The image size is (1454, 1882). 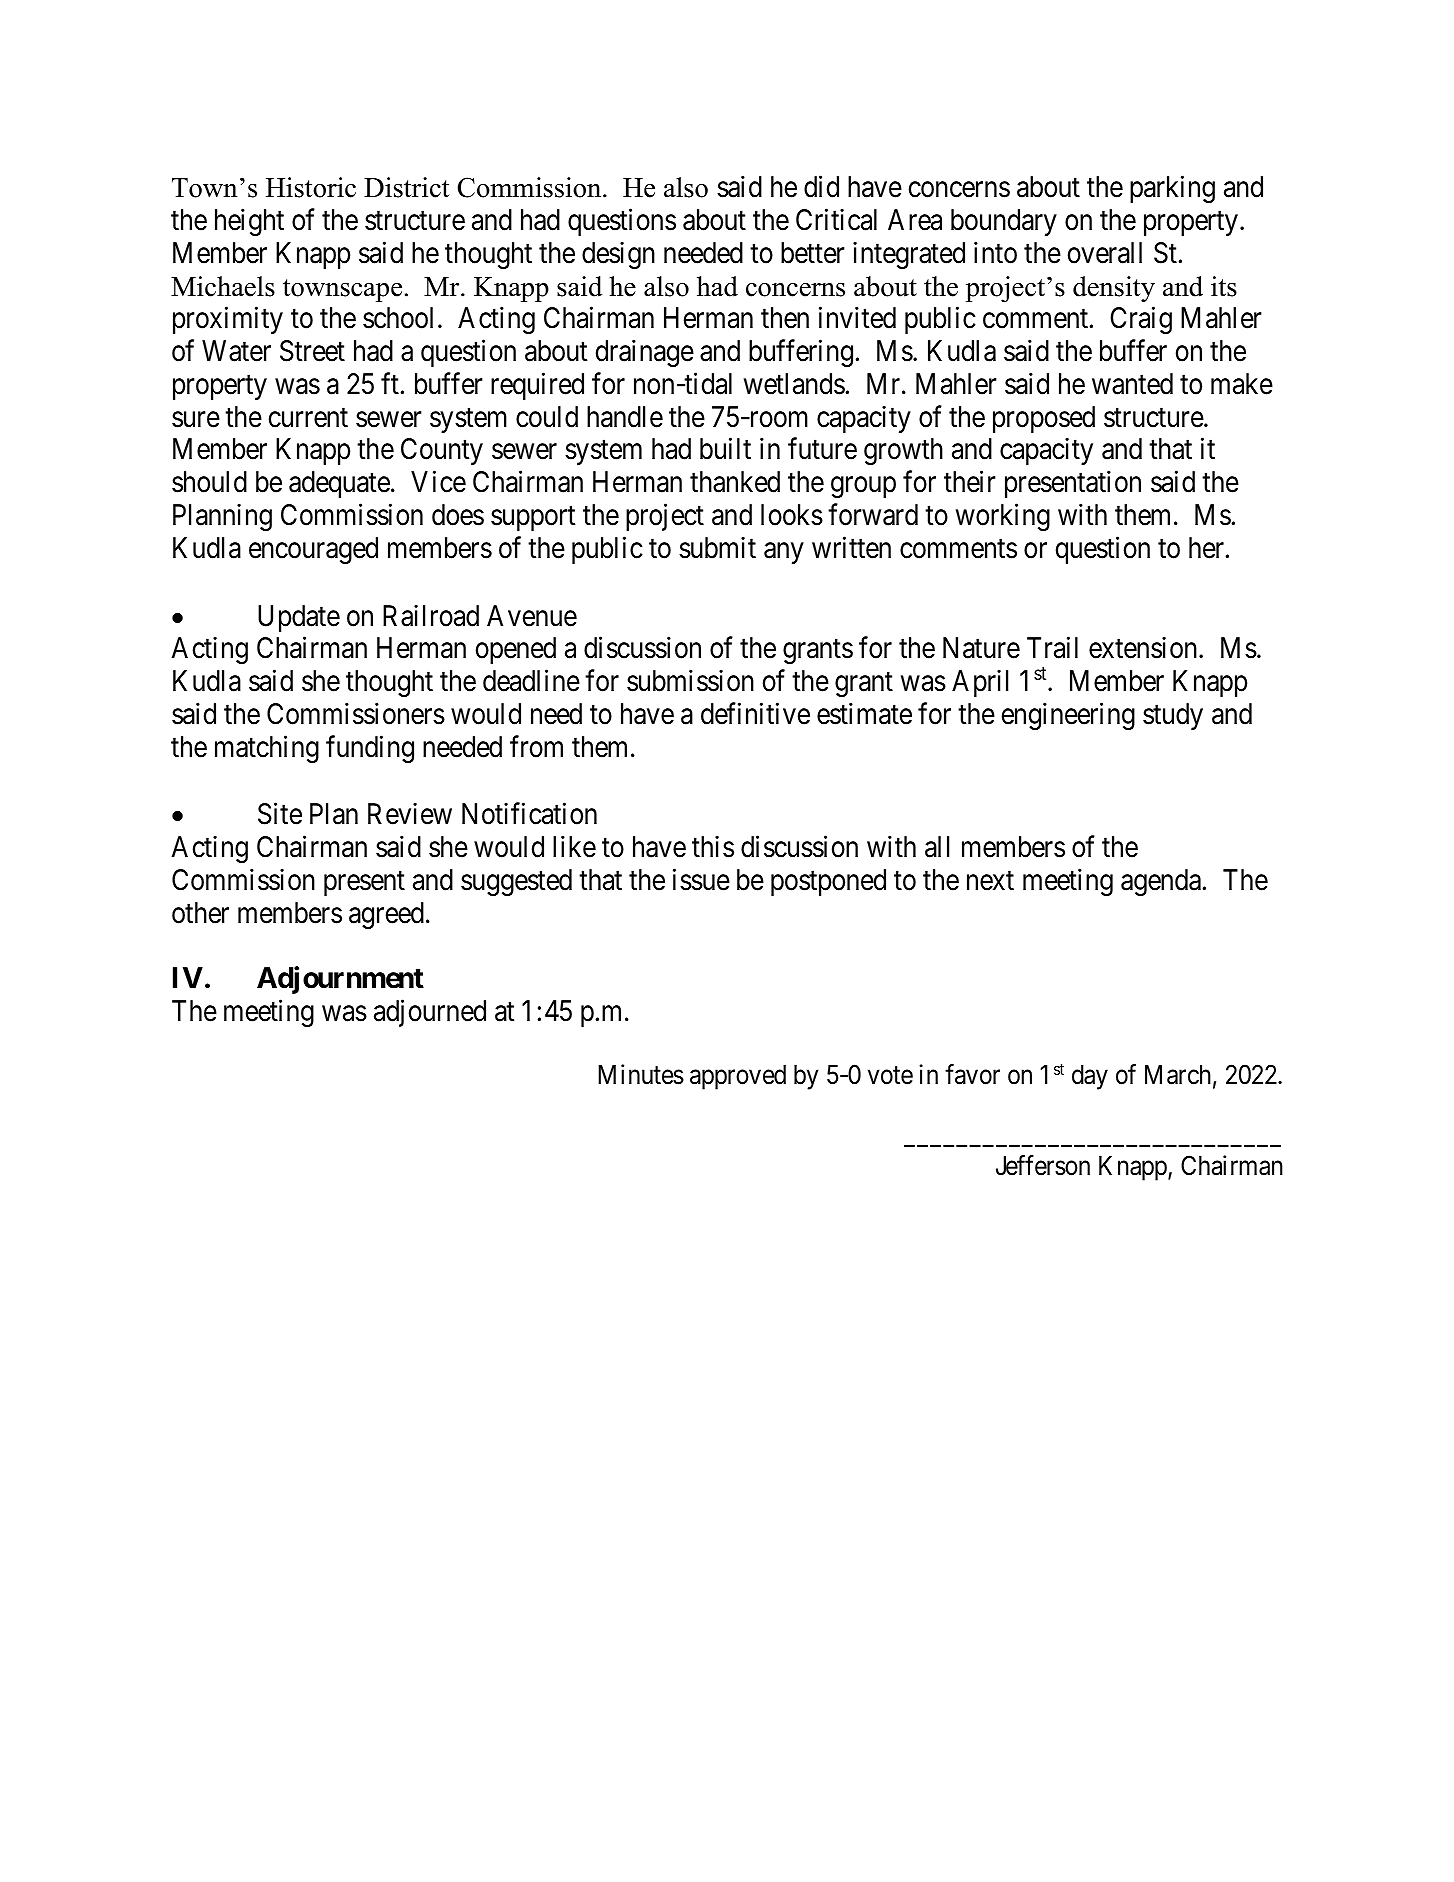 I want to click on approved, so click(x=738, y=1077).
